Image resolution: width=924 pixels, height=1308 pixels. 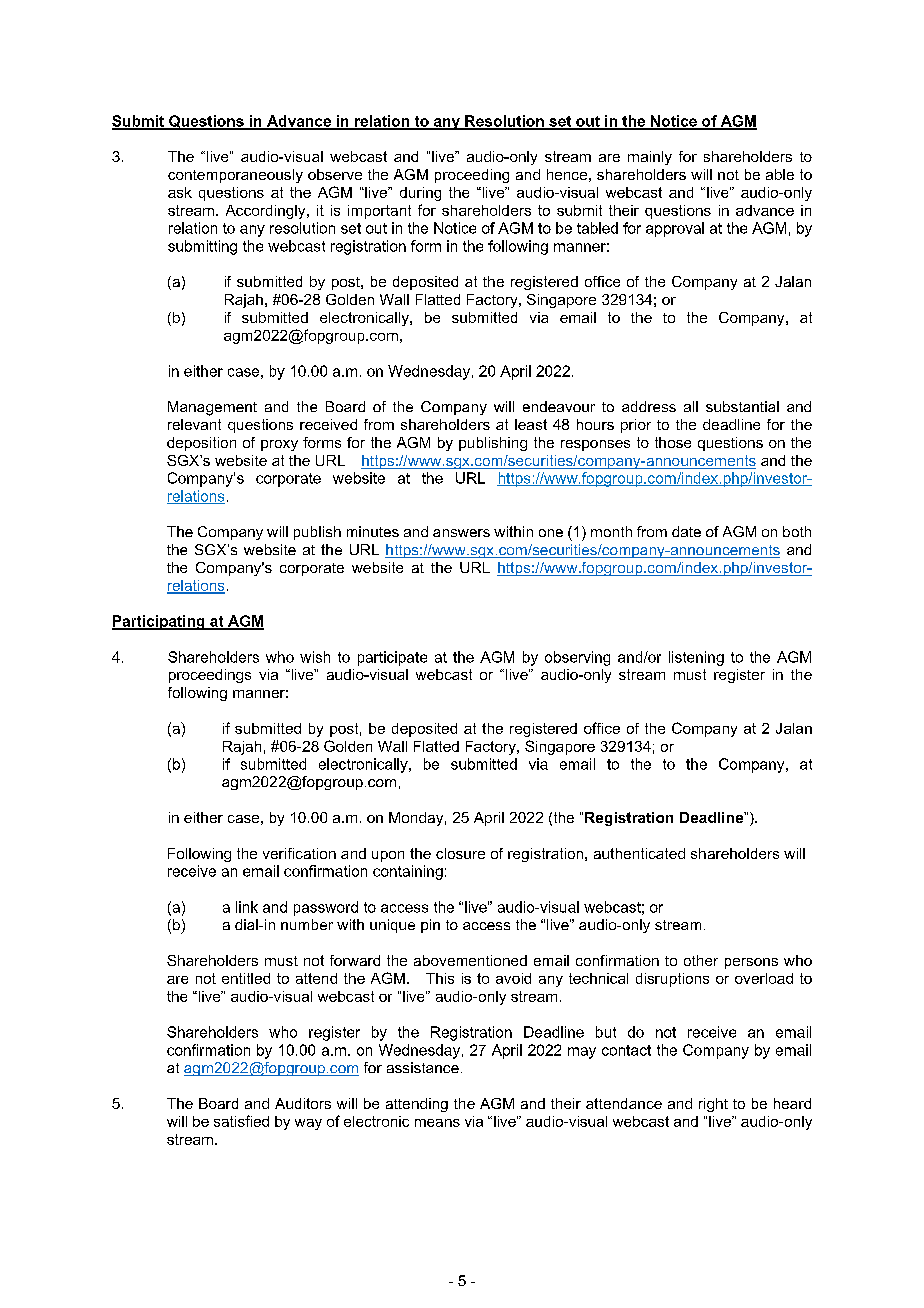 What do you see at coordinates (742, 406) in the screenshot?
I see `substantial` at bounding box center [742, 406].
